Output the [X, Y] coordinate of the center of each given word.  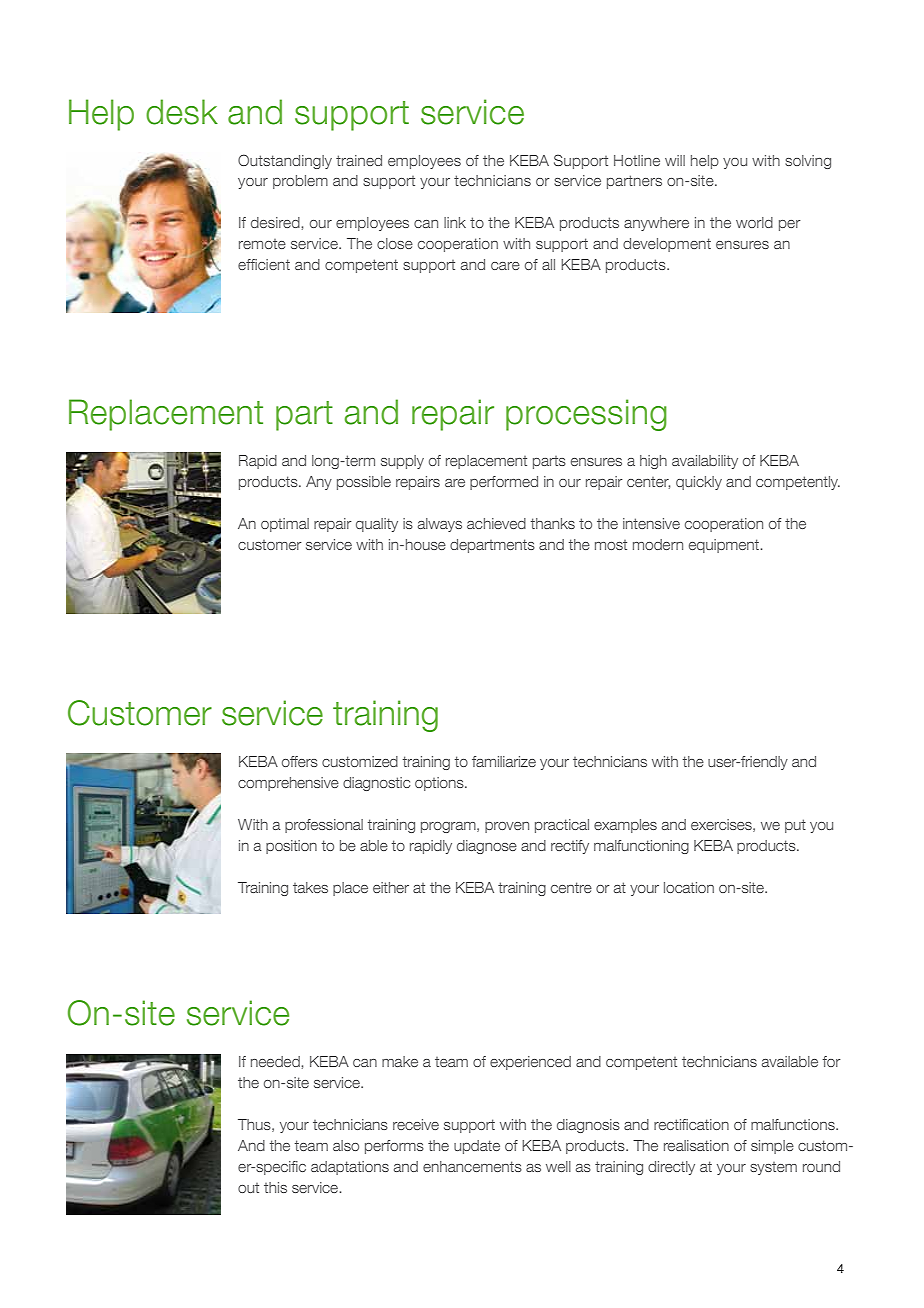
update [477, 1147]
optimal [285, 525]
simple [772, 1147]
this [275, 1187]
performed [504, 483]
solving [808, 162]
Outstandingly [285, 161]
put [795, 826]
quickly [699, 483]
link [455, 222]
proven [507, 827]
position [291, 847]
